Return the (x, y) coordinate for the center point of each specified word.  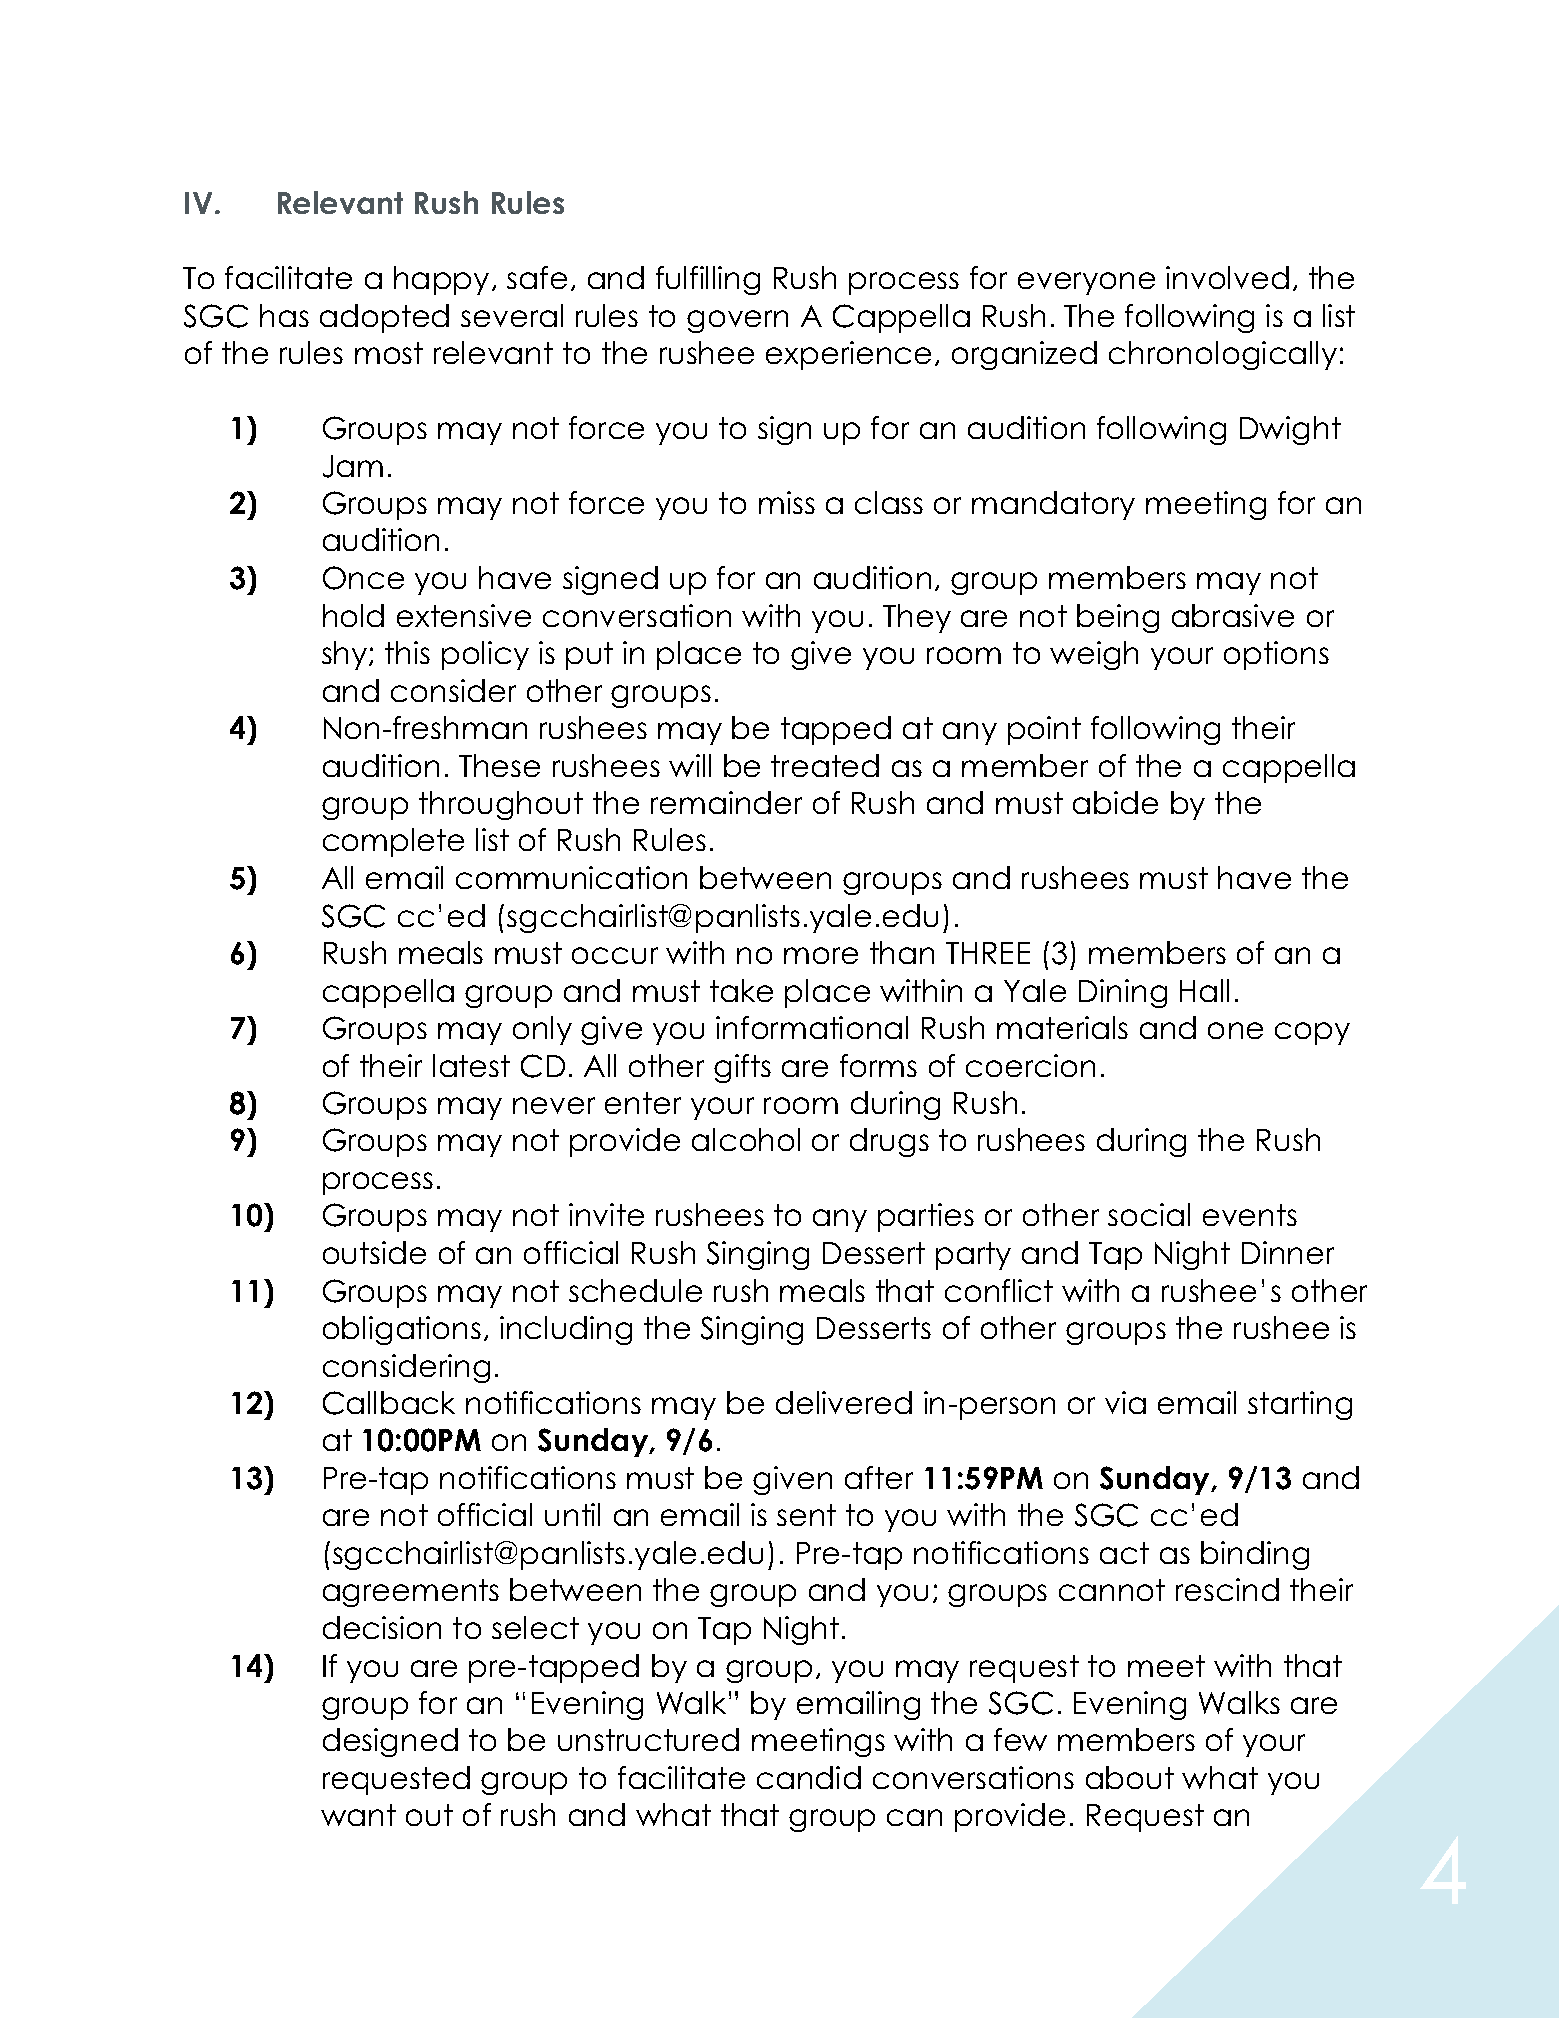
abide (1115, 802)
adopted (384, 318)
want (358, 1815)
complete (393, 842)
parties (926, 1217)
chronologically (1223, 355)
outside (374, 1252)
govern (737, 321)
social (1149, 1214)
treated (825, 765)
